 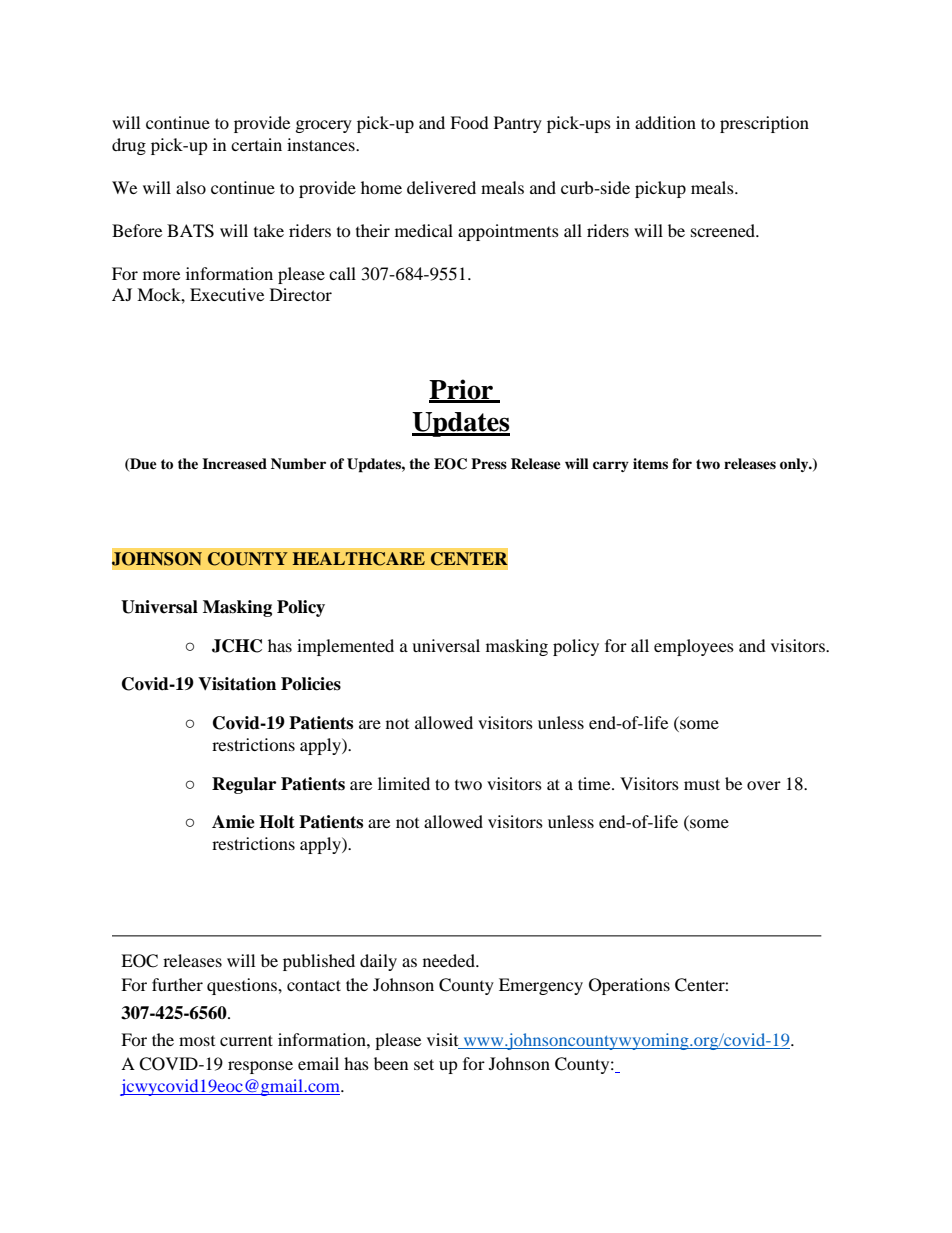 I want to click on items, so click(x=650, y=463).
